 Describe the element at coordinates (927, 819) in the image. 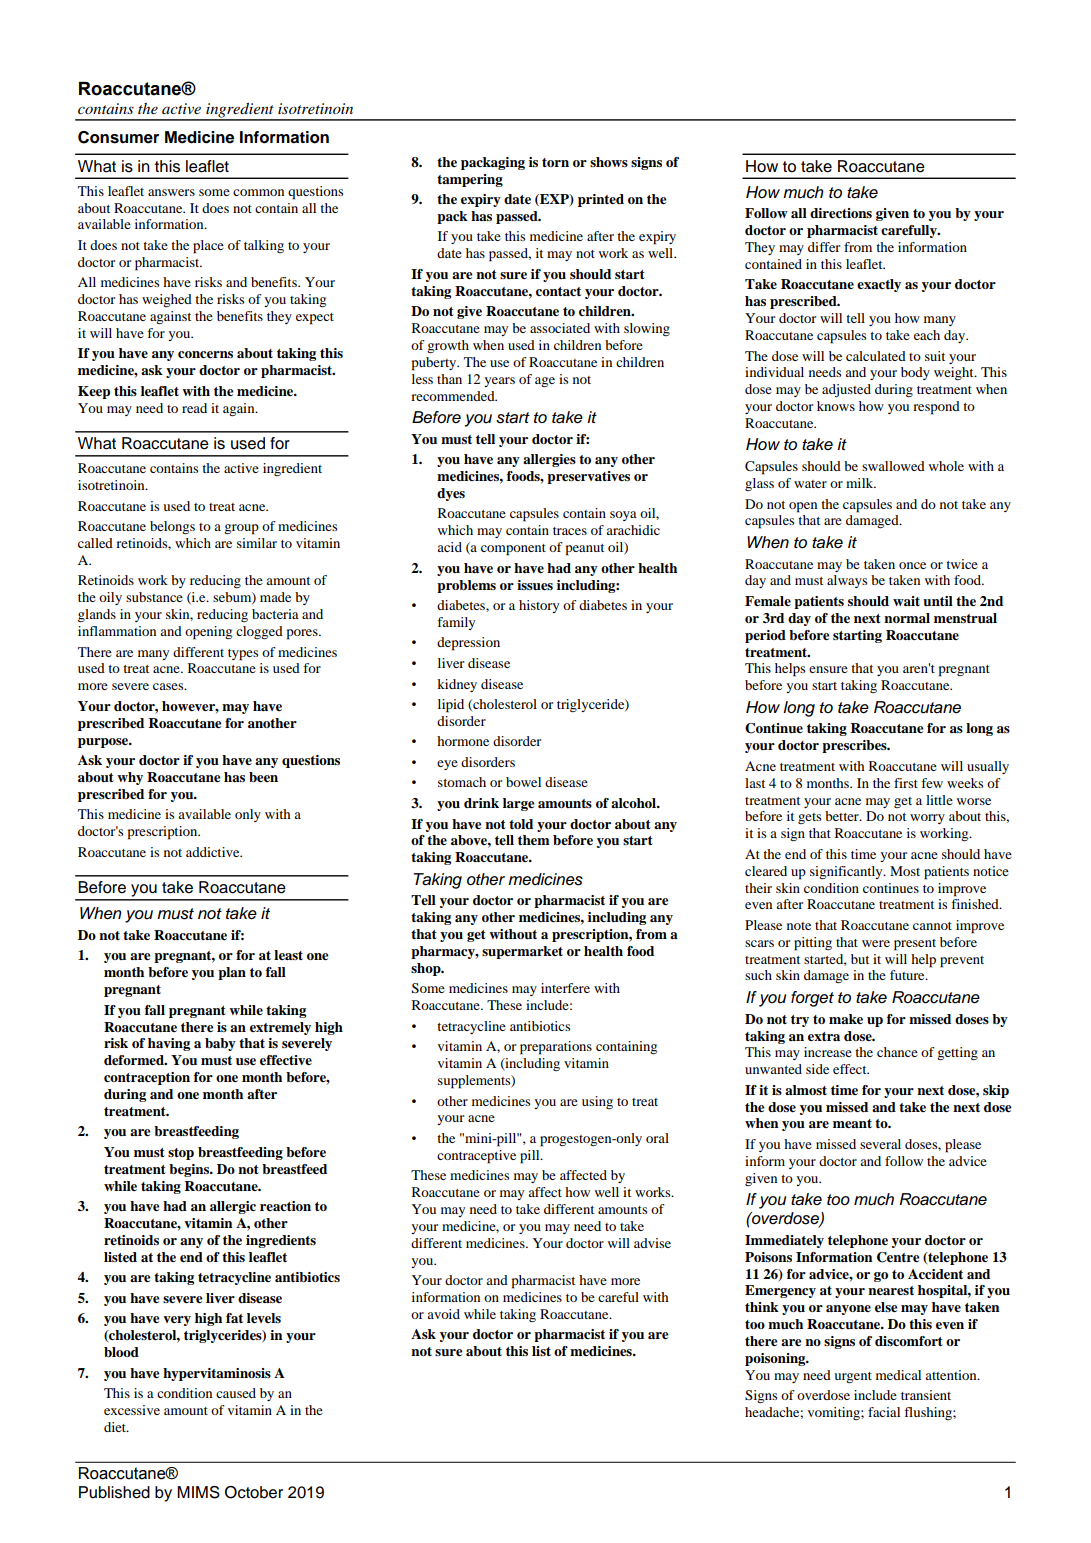

I see `worry` at that location.
